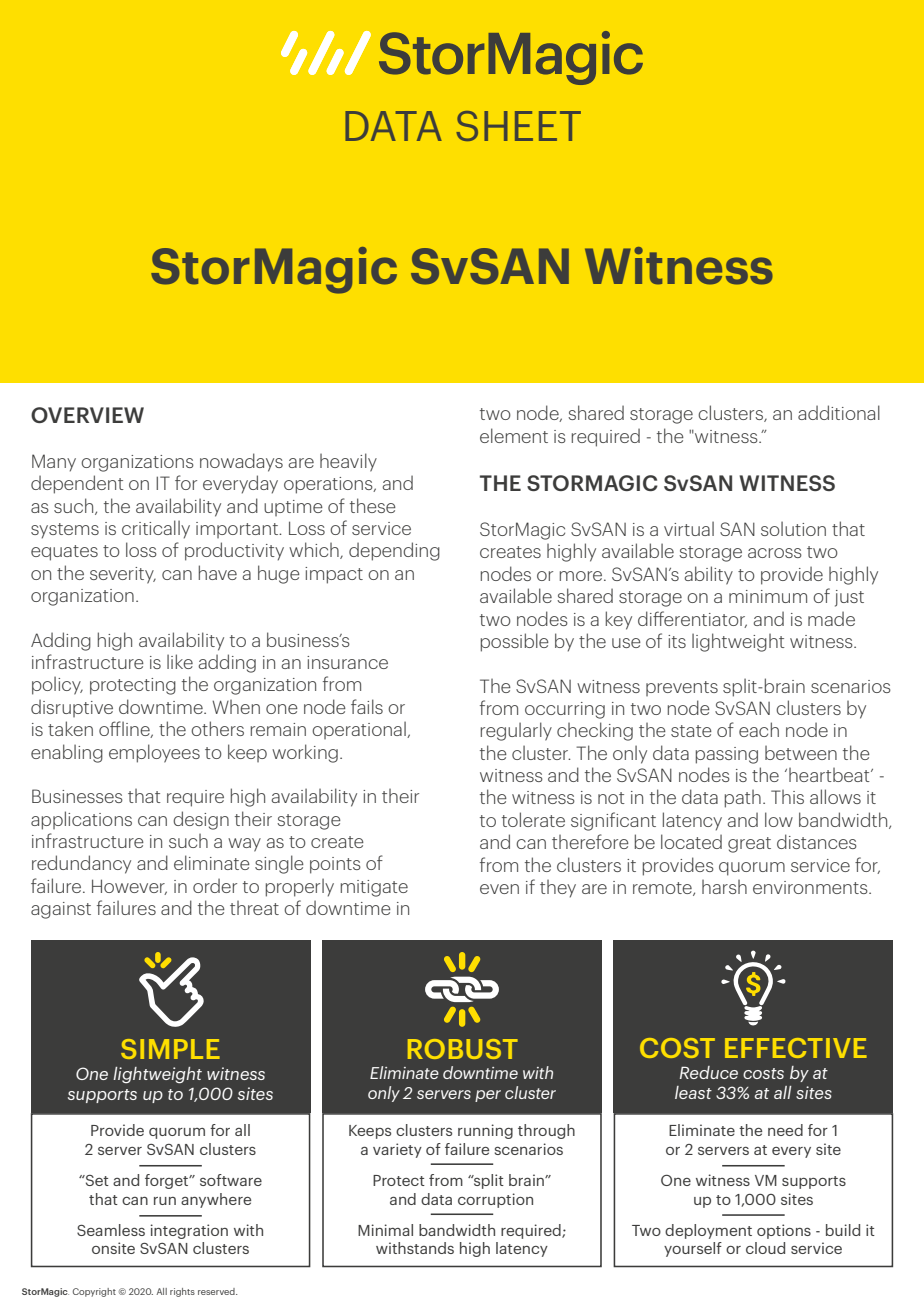 The image size is (924, 1308). Describe the element at coordinates (518, 126) in the screenshot. I see `SHEET` at that location.
